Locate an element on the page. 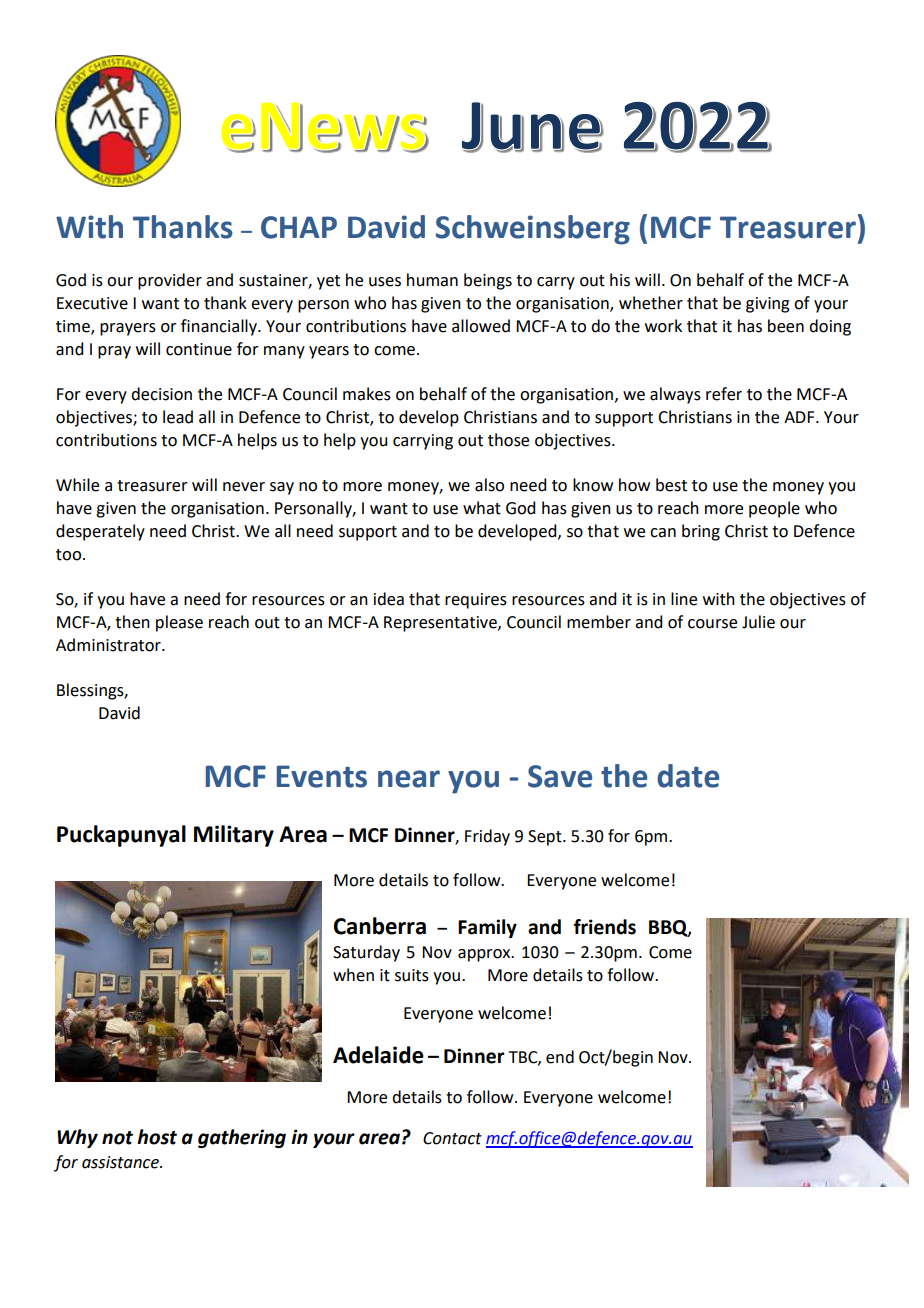 Image resolution: width=924 pixels, height=1308 pixels. provider is located at coordinates (170, 281).
